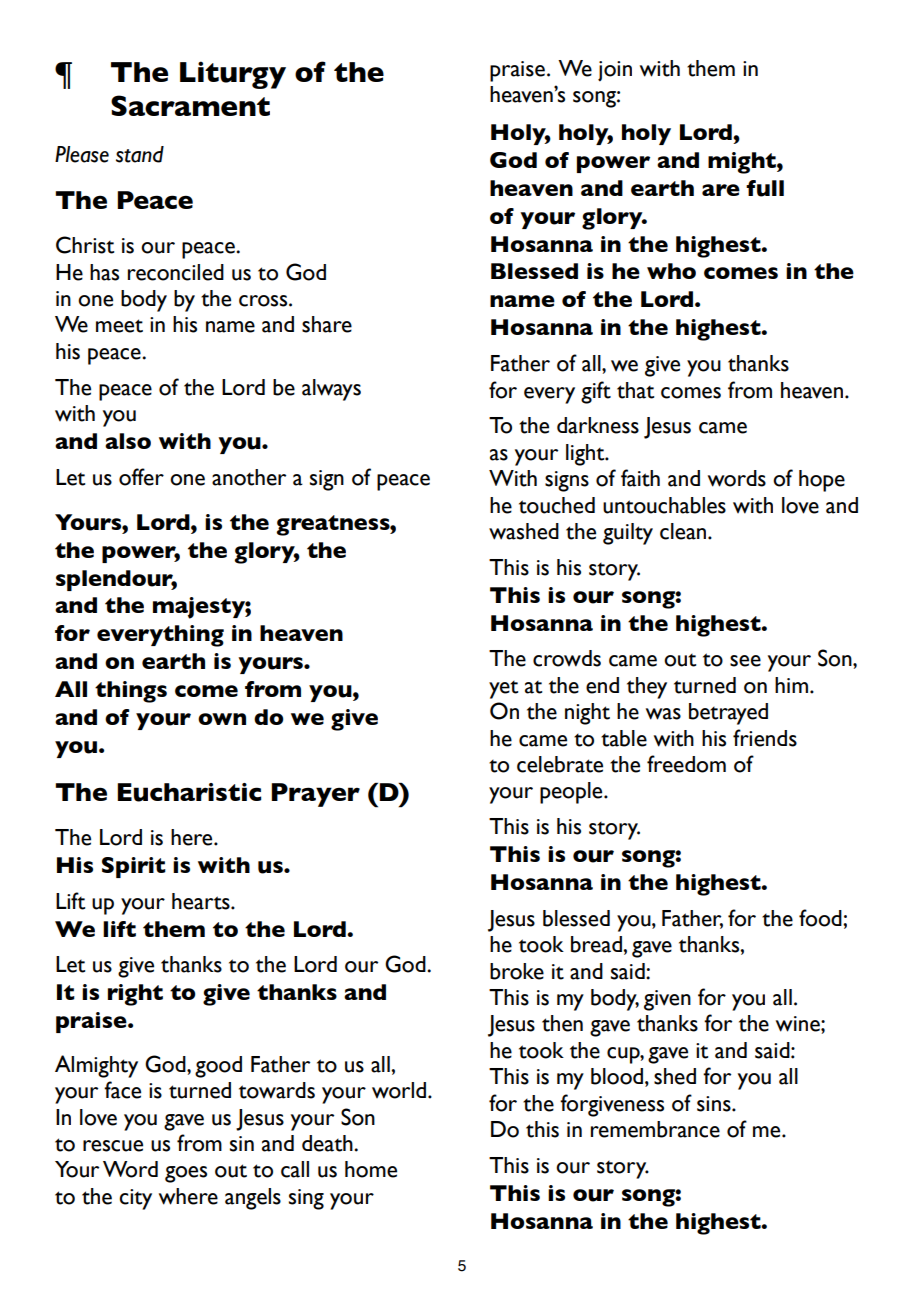  What do you see at coordinates (371, 1169) in the image?
I see `home` at bounding box center [371, 1169].
